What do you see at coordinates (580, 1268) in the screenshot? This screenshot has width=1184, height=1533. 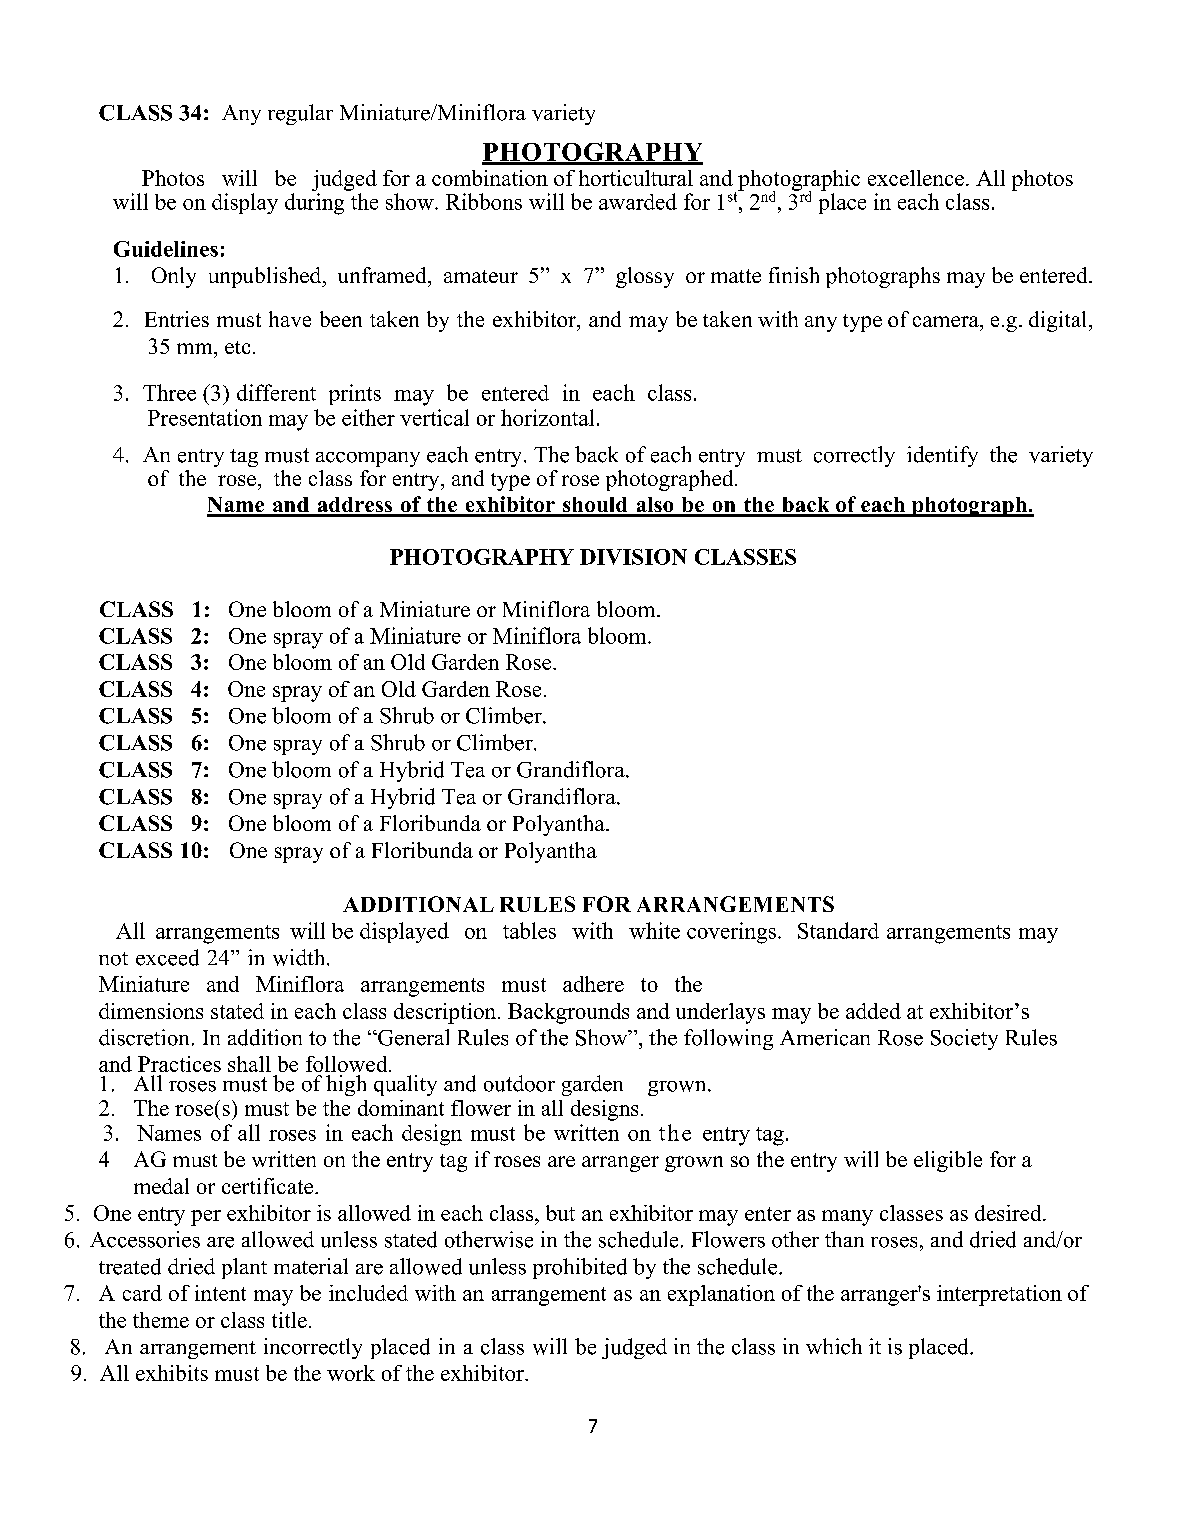 I see `prohibited` at bounding box center [580, 1268].
